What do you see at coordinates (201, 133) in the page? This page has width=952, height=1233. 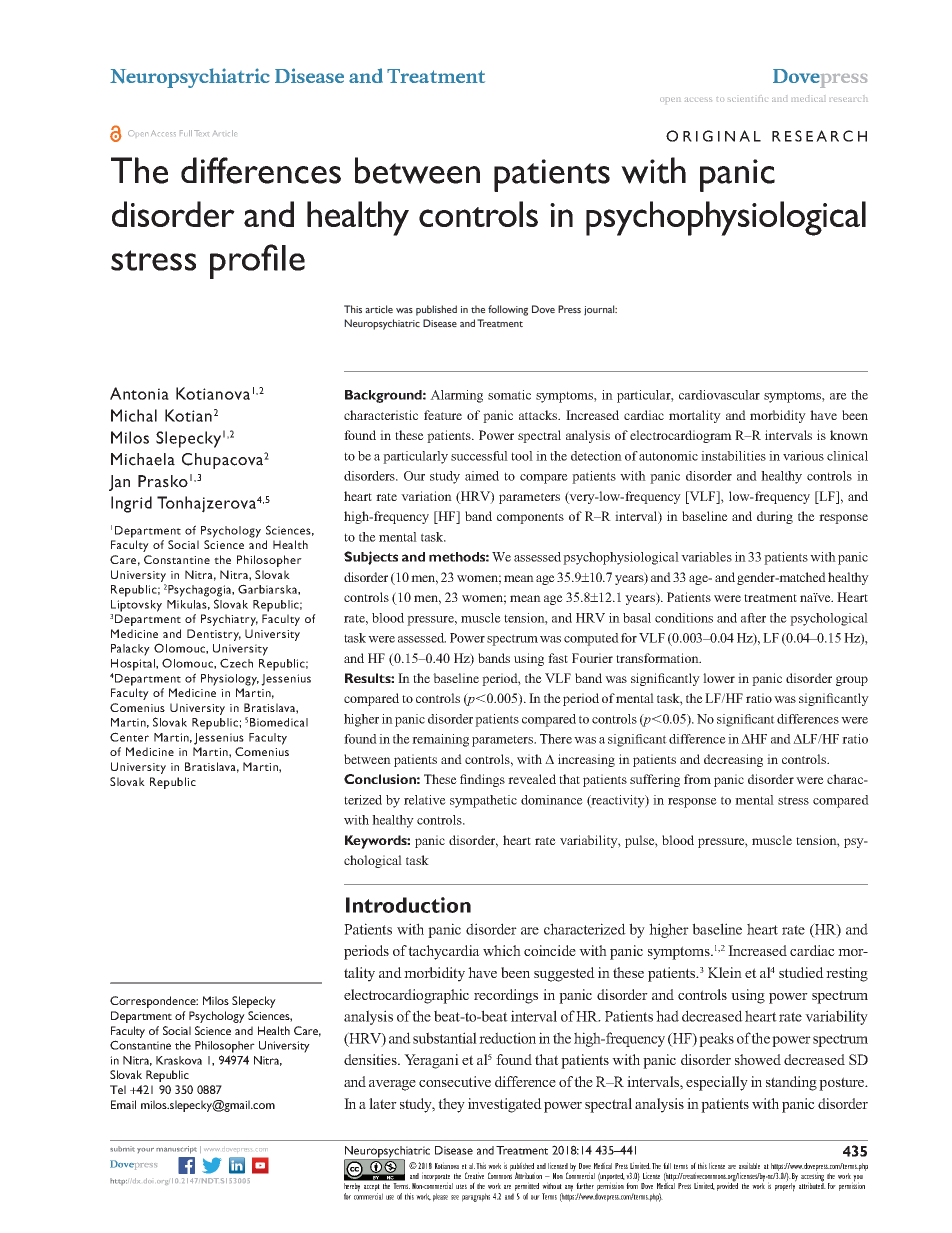 I see `Text` at bounding box center [201, 133].
